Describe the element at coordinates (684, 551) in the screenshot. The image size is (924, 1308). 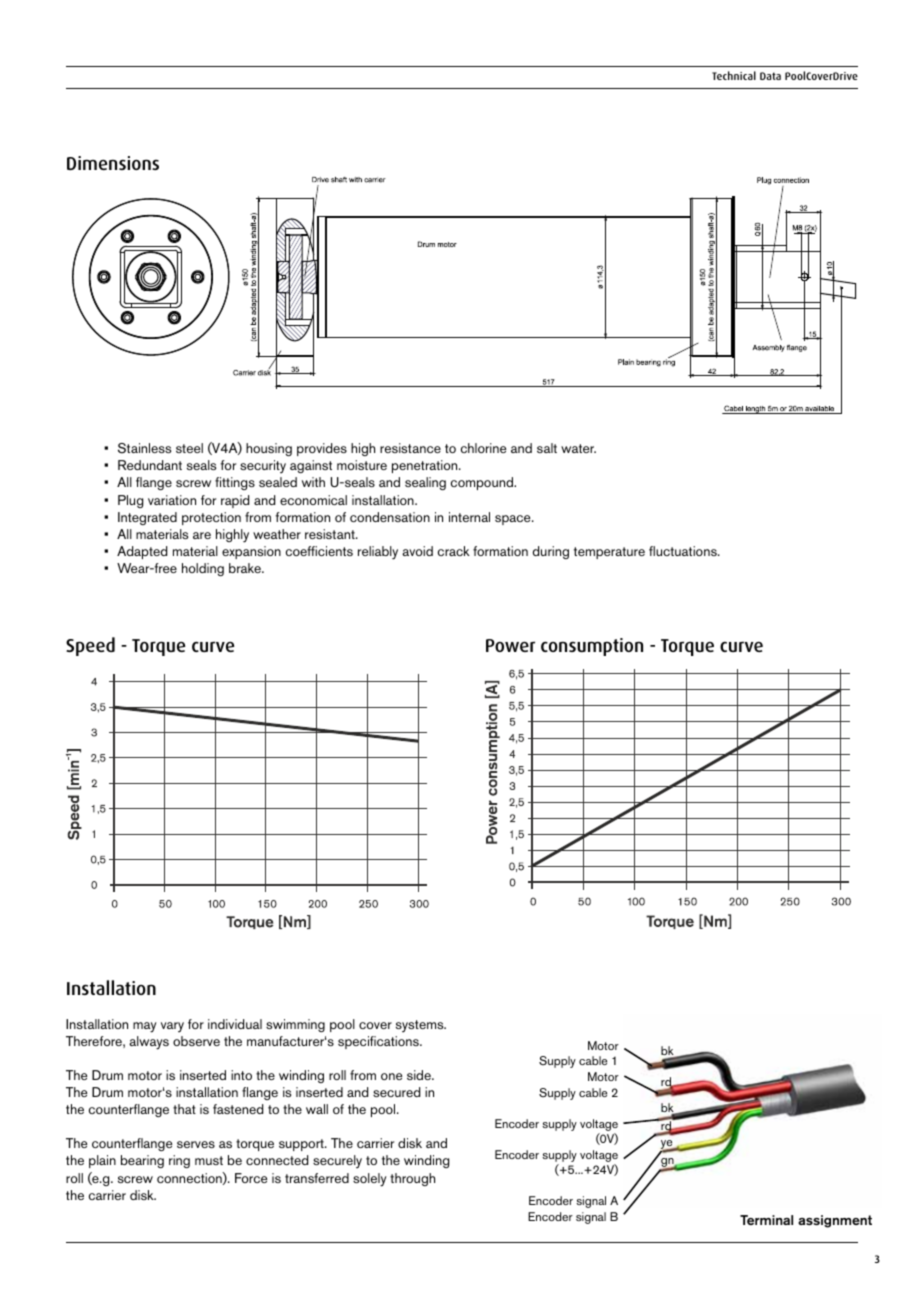
I see `fluctuations` at that location.
